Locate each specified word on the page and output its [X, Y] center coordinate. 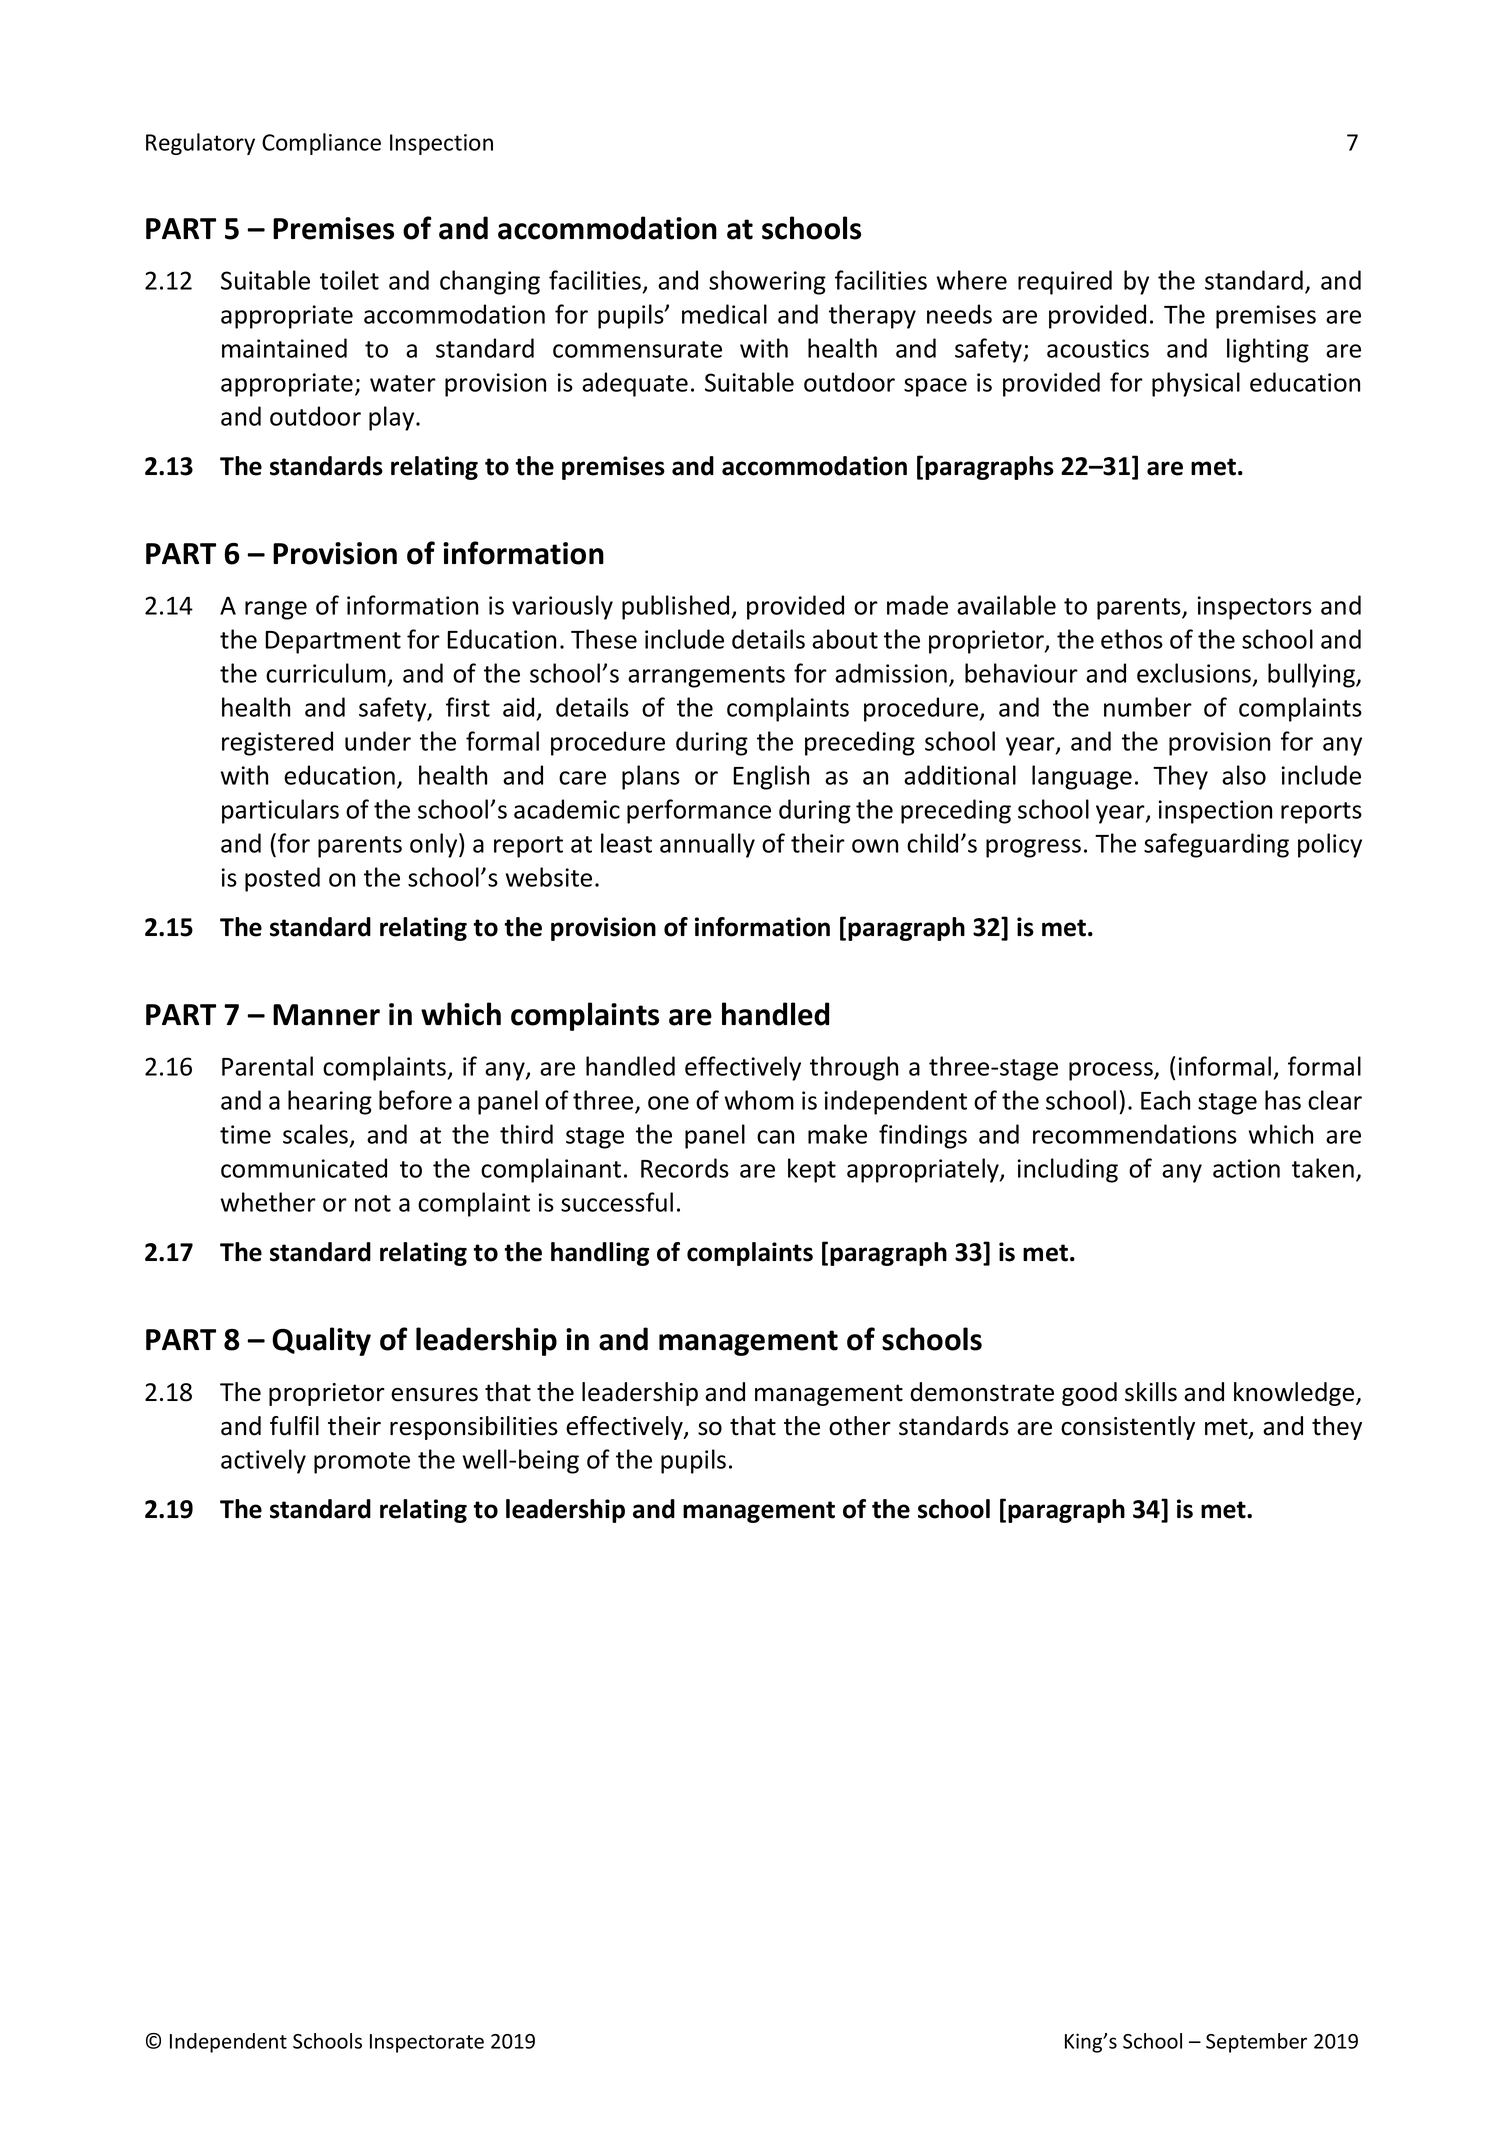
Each [1165, 1100]
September [1256, 2043]
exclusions [1195, 674]
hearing [330, 1102]
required [1065, 282]
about [845, 639]
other [860, 1426]
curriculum [326, 673]
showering [767, 282]
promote [362, 1463]
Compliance [321, 144]
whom [759, 1100]
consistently [1128, 1428]
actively [263, 1461]
